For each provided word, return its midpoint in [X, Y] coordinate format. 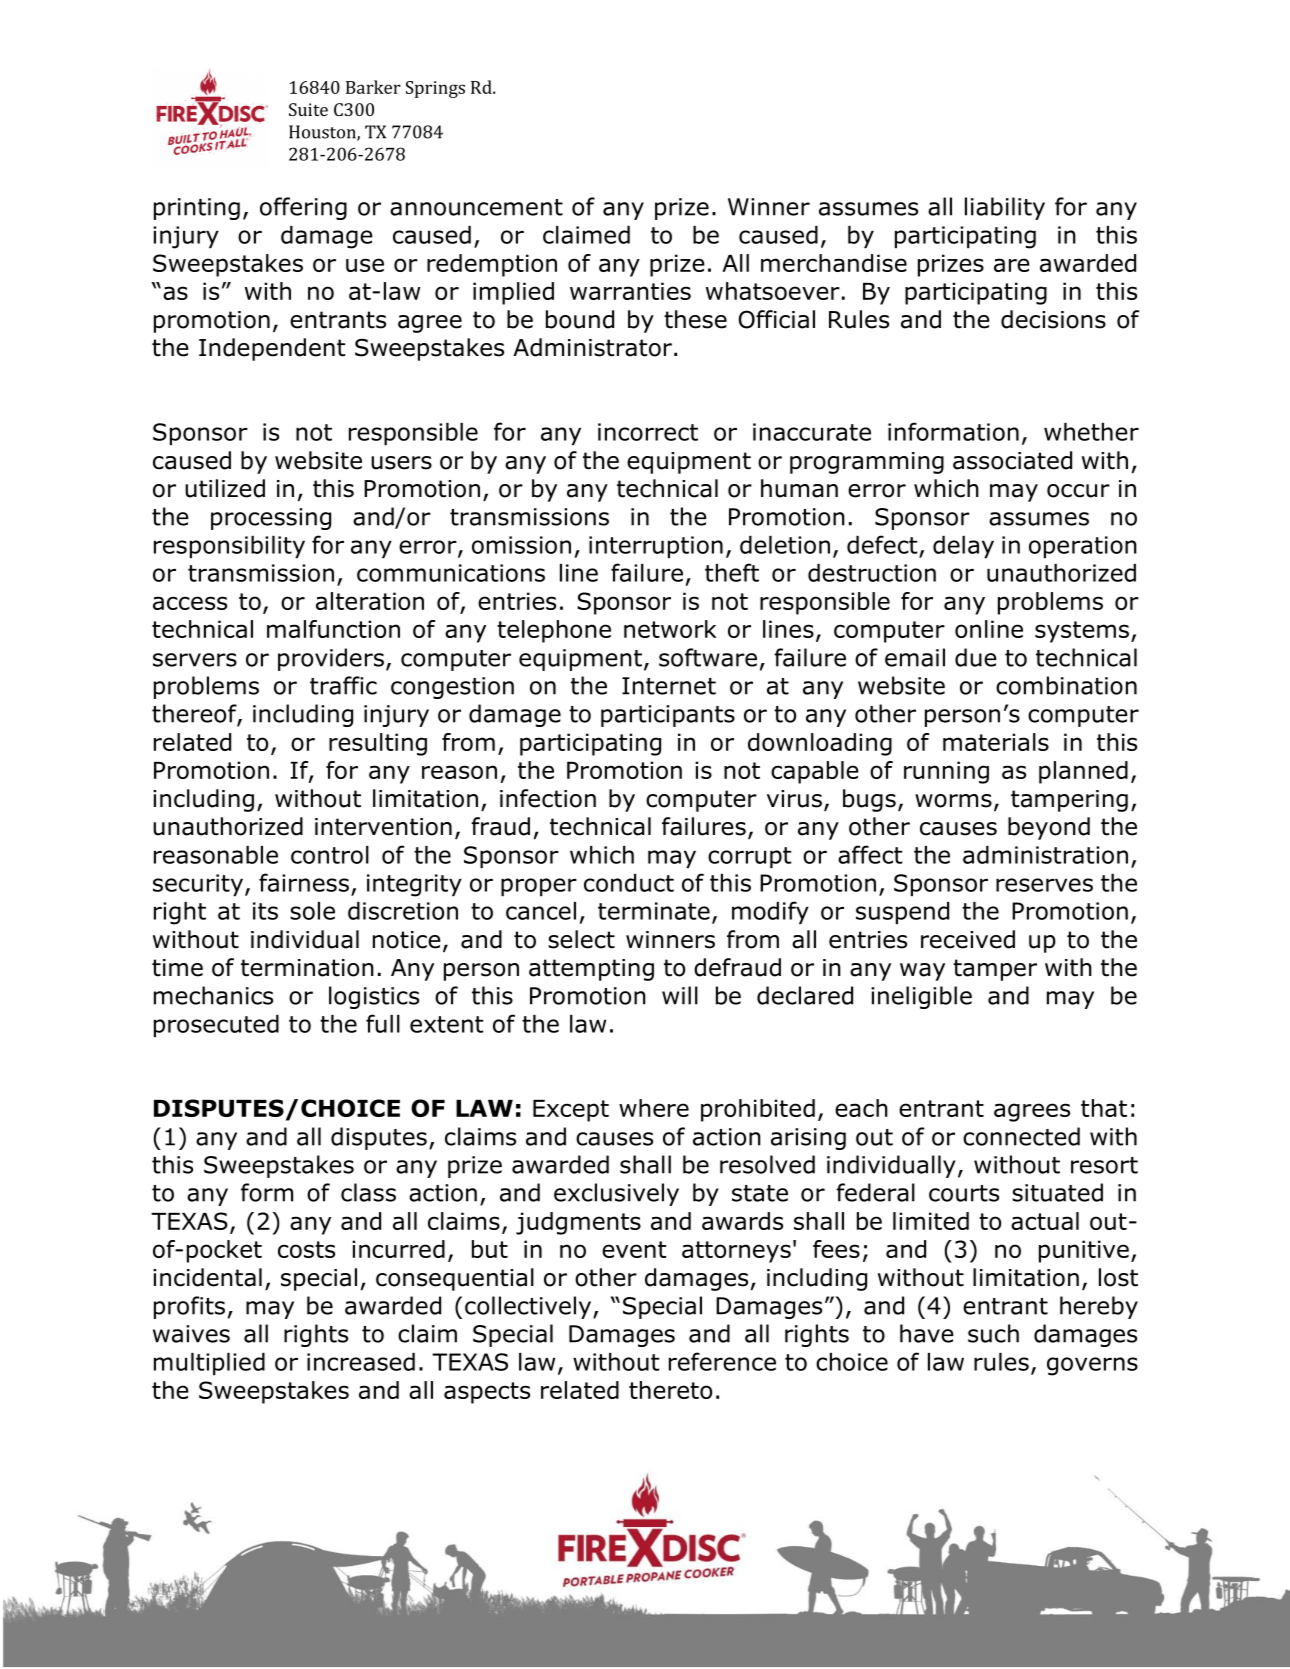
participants [668, 716]
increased [361, 1362]
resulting [378, 744]
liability [1005, 208]
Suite [308, 109]
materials [996, 742]
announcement [476, 207]
